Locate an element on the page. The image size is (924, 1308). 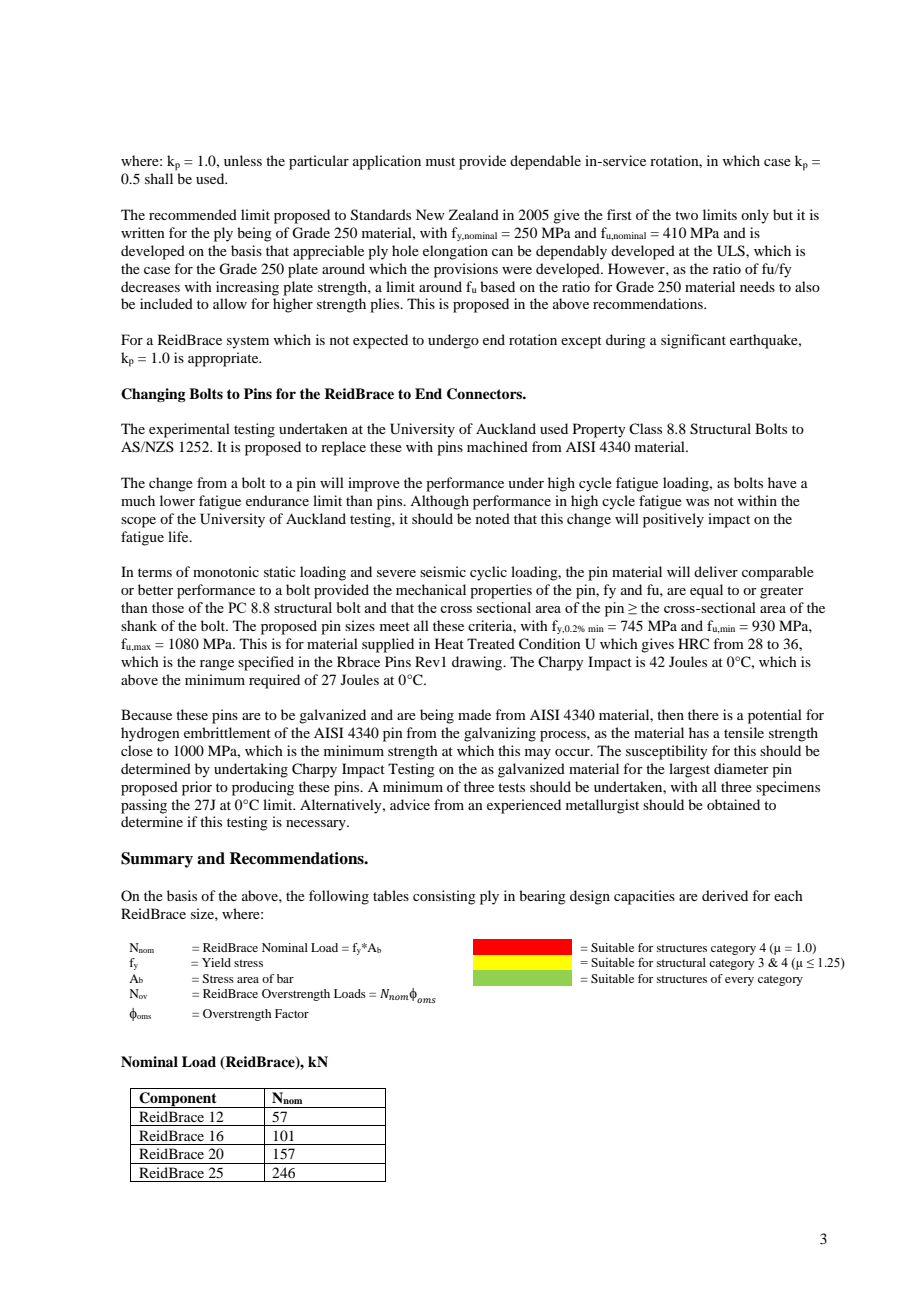
Zealand is located at coordinates (474, 214).
